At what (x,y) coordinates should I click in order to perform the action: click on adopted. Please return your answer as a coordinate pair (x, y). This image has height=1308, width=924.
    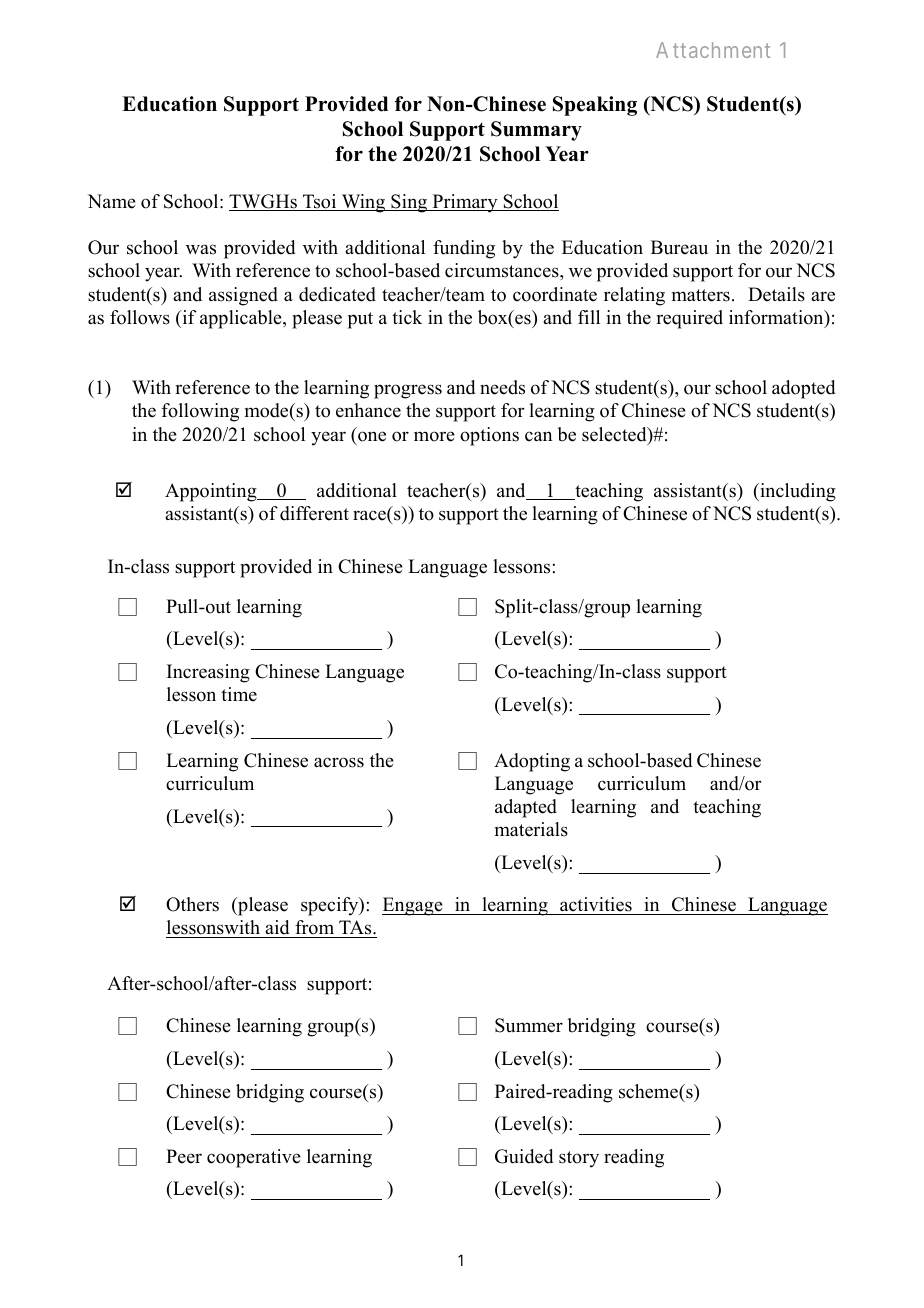
    Looking at the image, I should click on (803, 389).
